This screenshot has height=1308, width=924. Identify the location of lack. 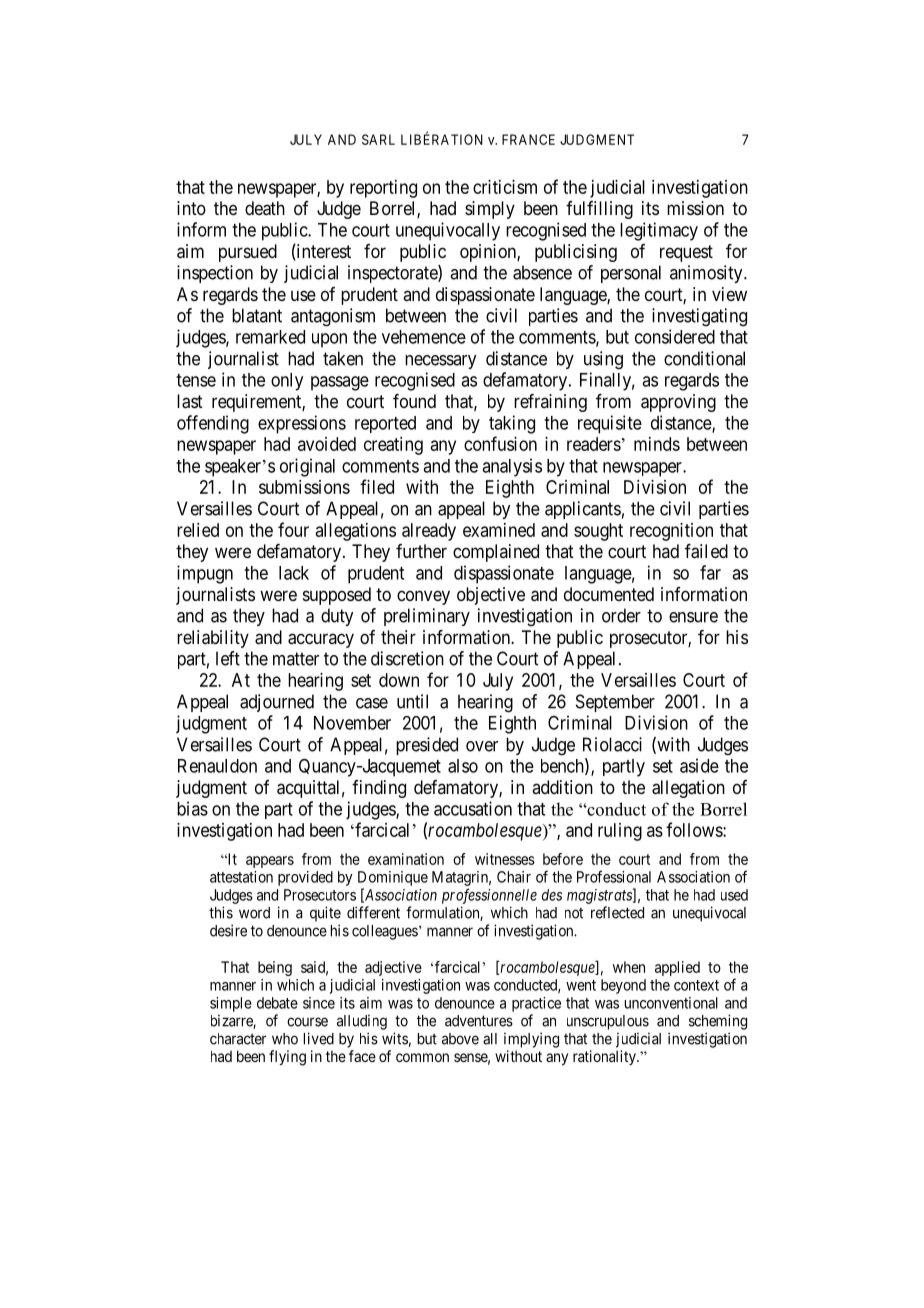
(294, 573).
